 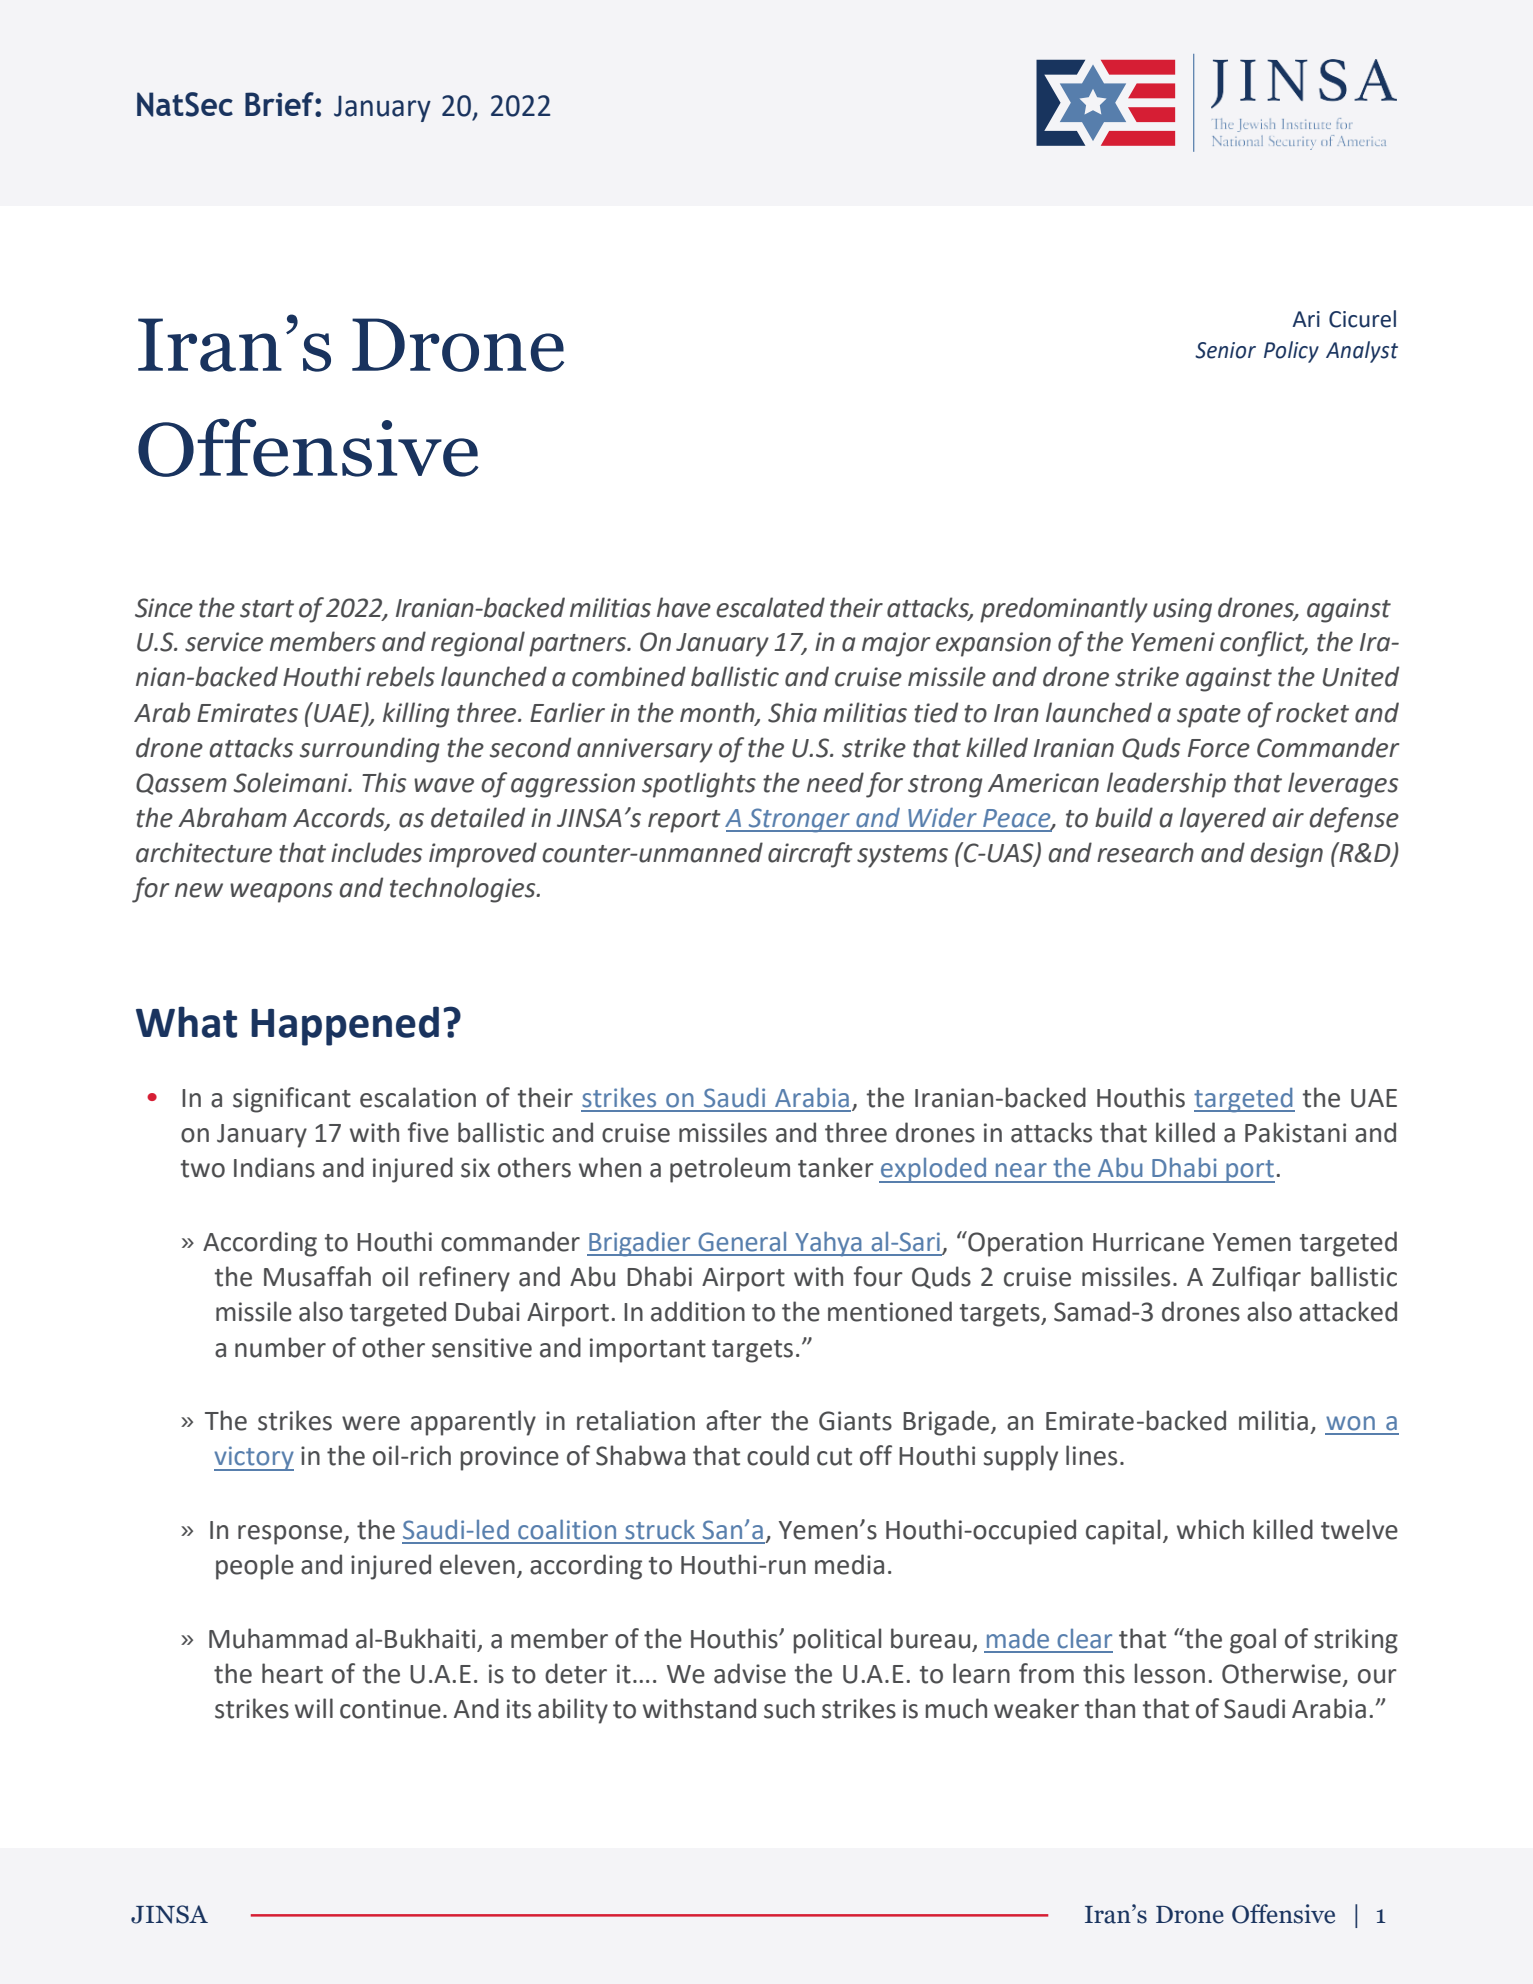 I want to click on Shia, so click(x=792, y=712).
